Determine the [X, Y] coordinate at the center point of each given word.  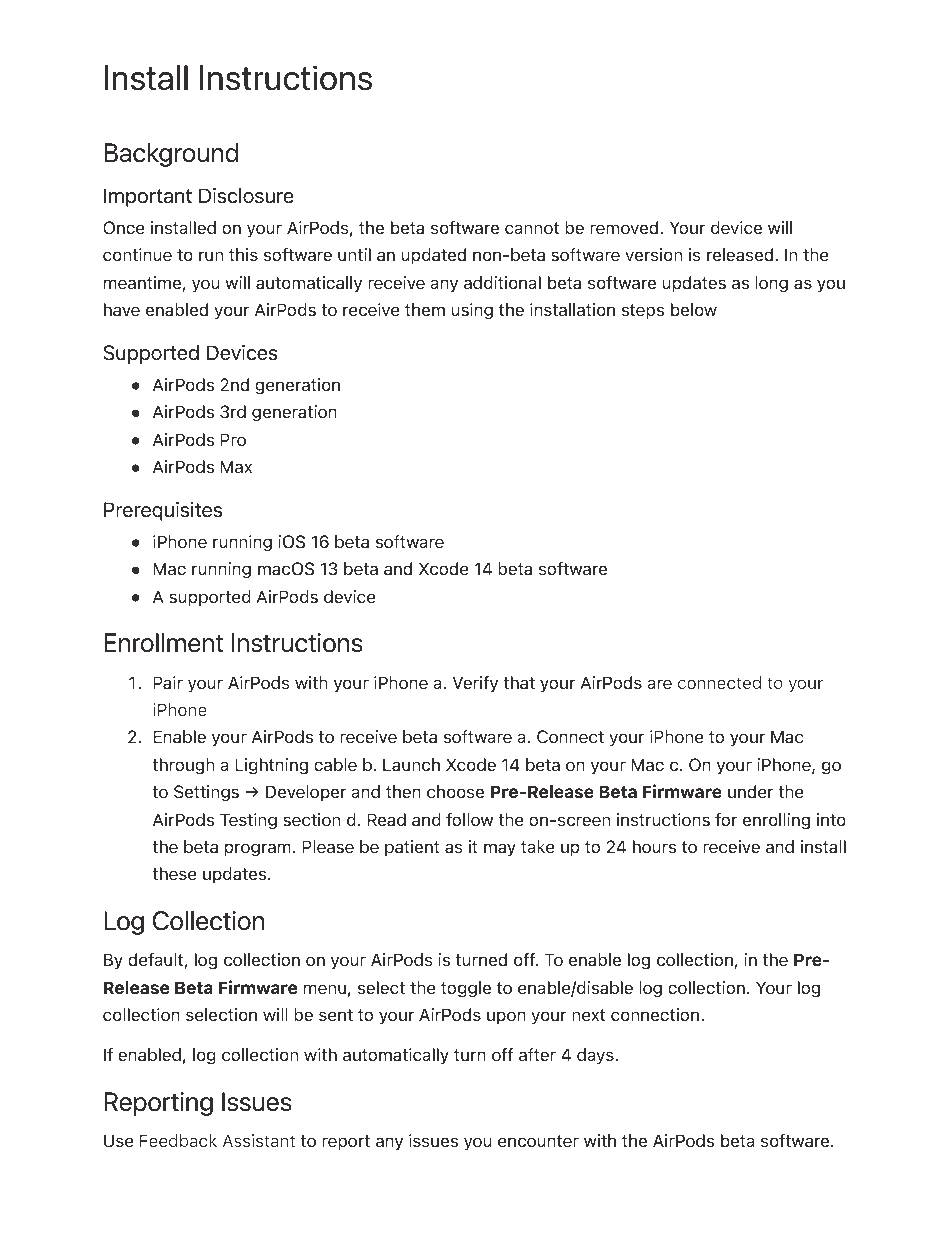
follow [469, 819]
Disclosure [246, 195]
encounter [538, 1141]
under [750, 791]
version [654, 254]
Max [236, 466]
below [694, 309]
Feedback [178, 1140]
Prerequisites [163, 511]
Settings [206, 793]
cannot [532, 228]
